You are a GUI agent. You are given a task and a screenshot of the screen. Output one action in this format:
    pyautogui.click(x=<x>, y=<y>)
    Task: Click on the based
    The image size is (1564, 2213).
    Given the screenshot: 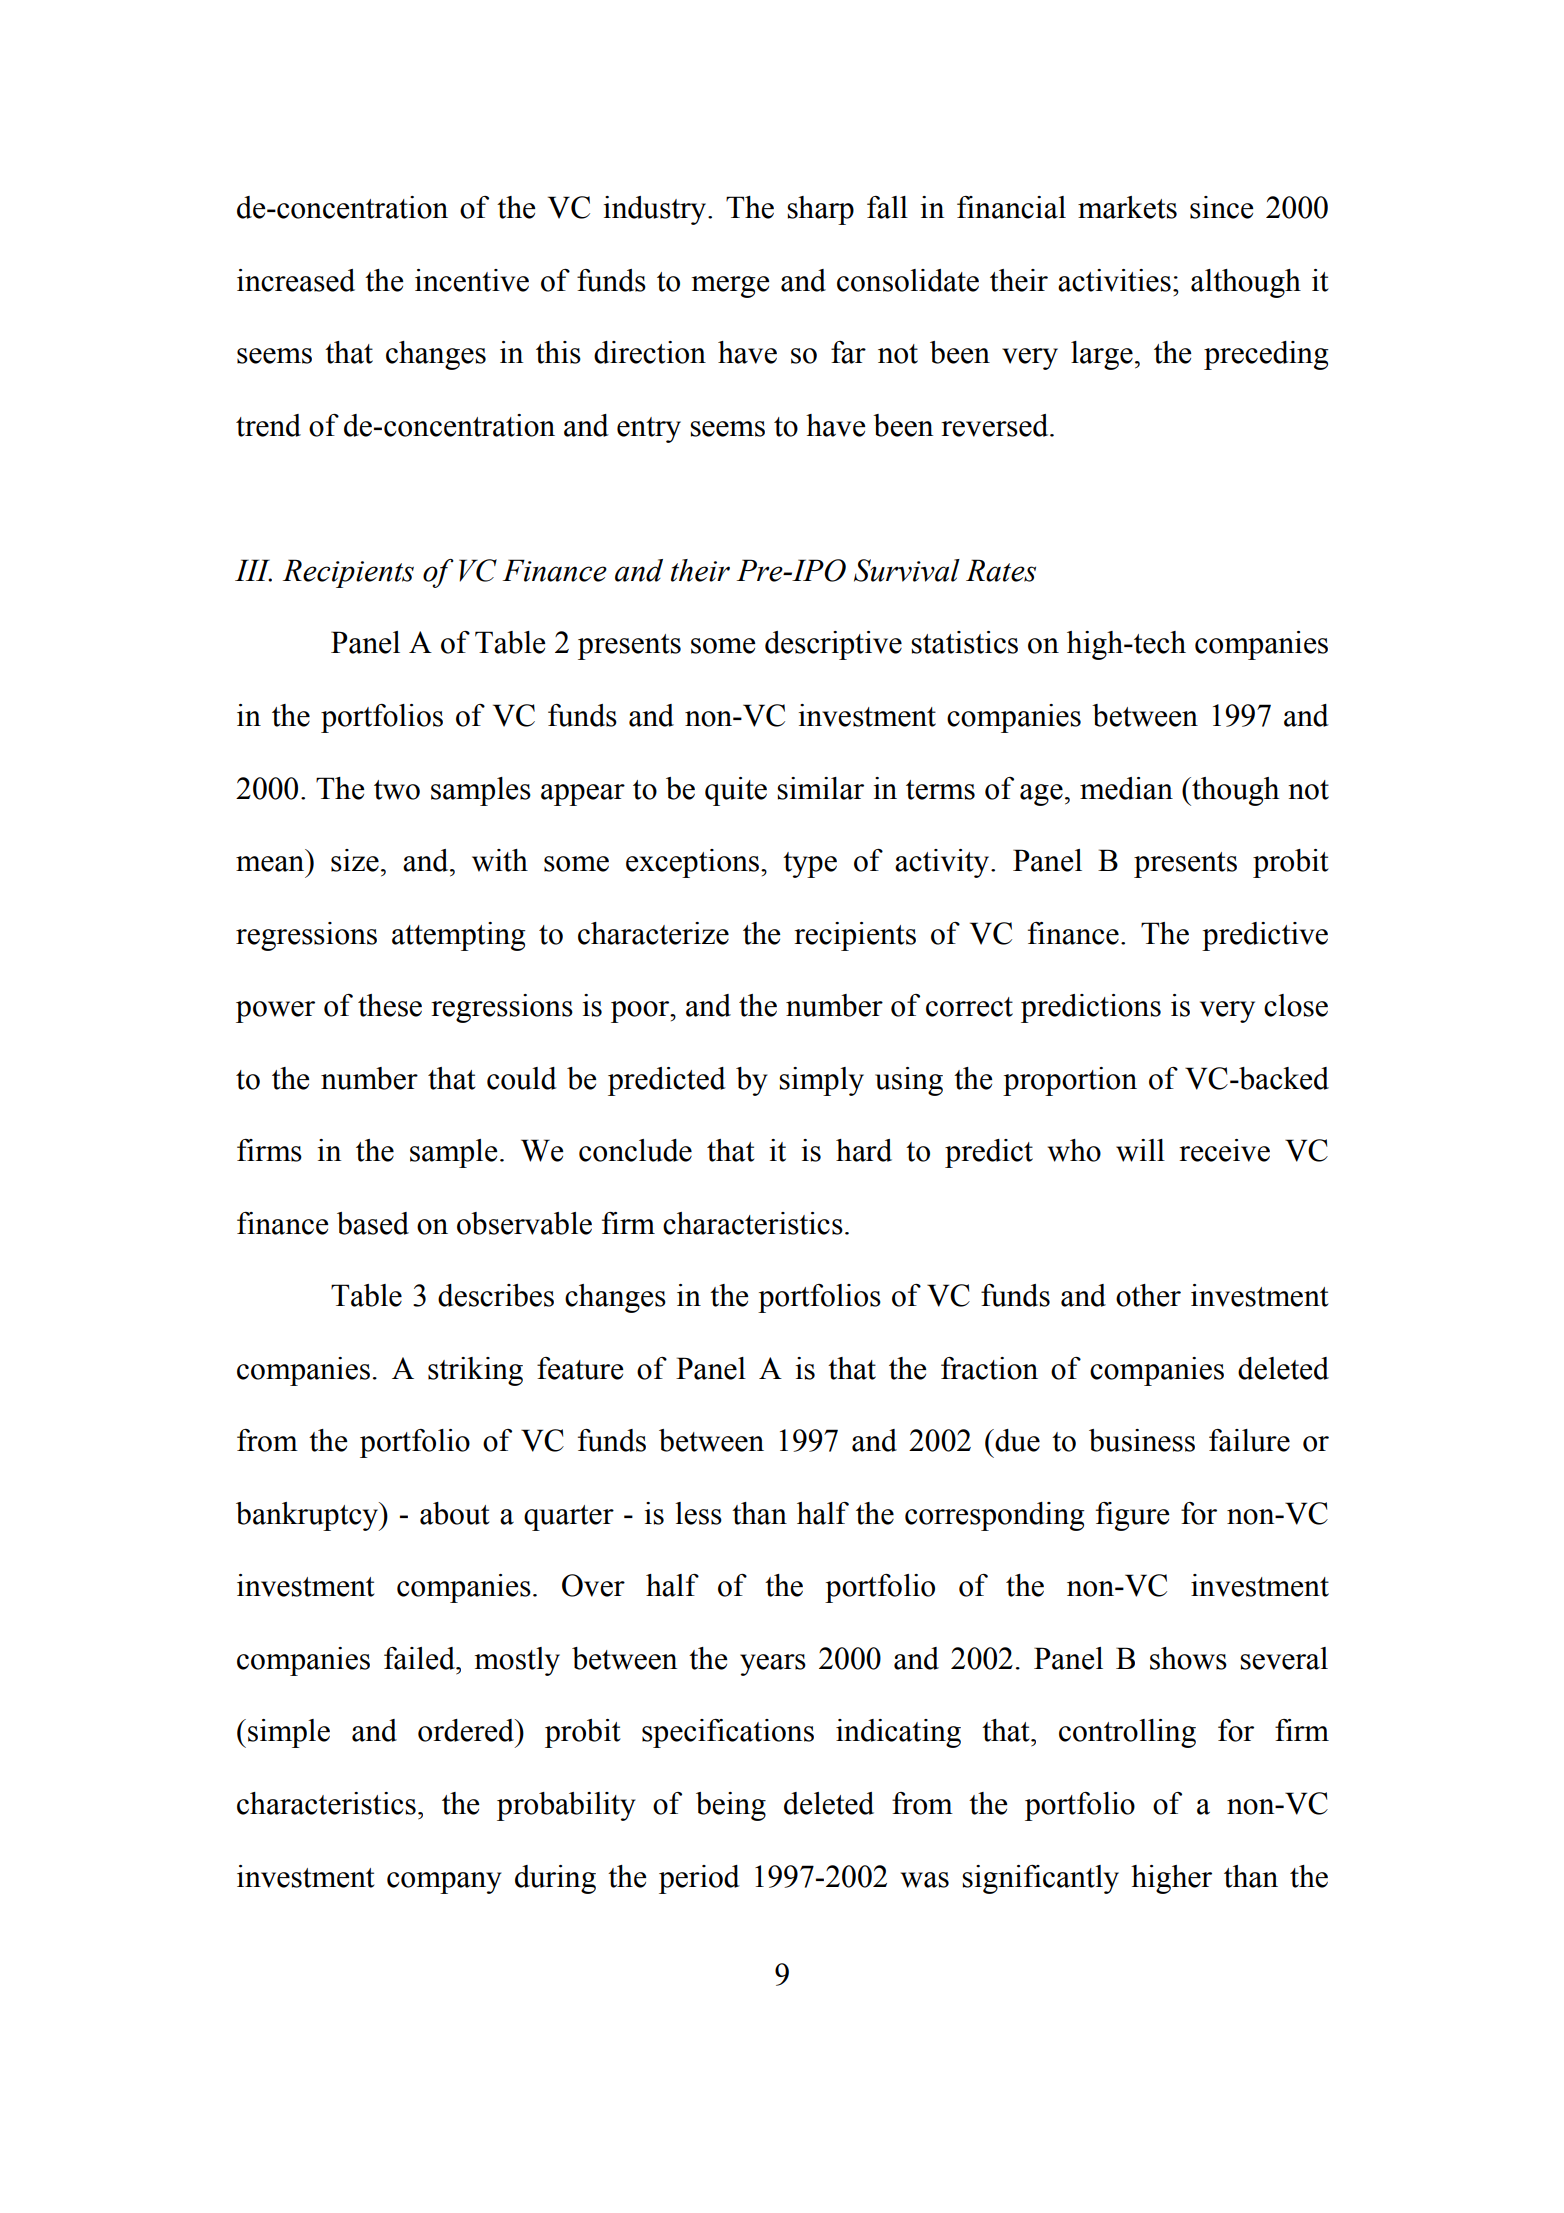 What is the action you would take?
    pyautogui.click(x=373, y=1223)
